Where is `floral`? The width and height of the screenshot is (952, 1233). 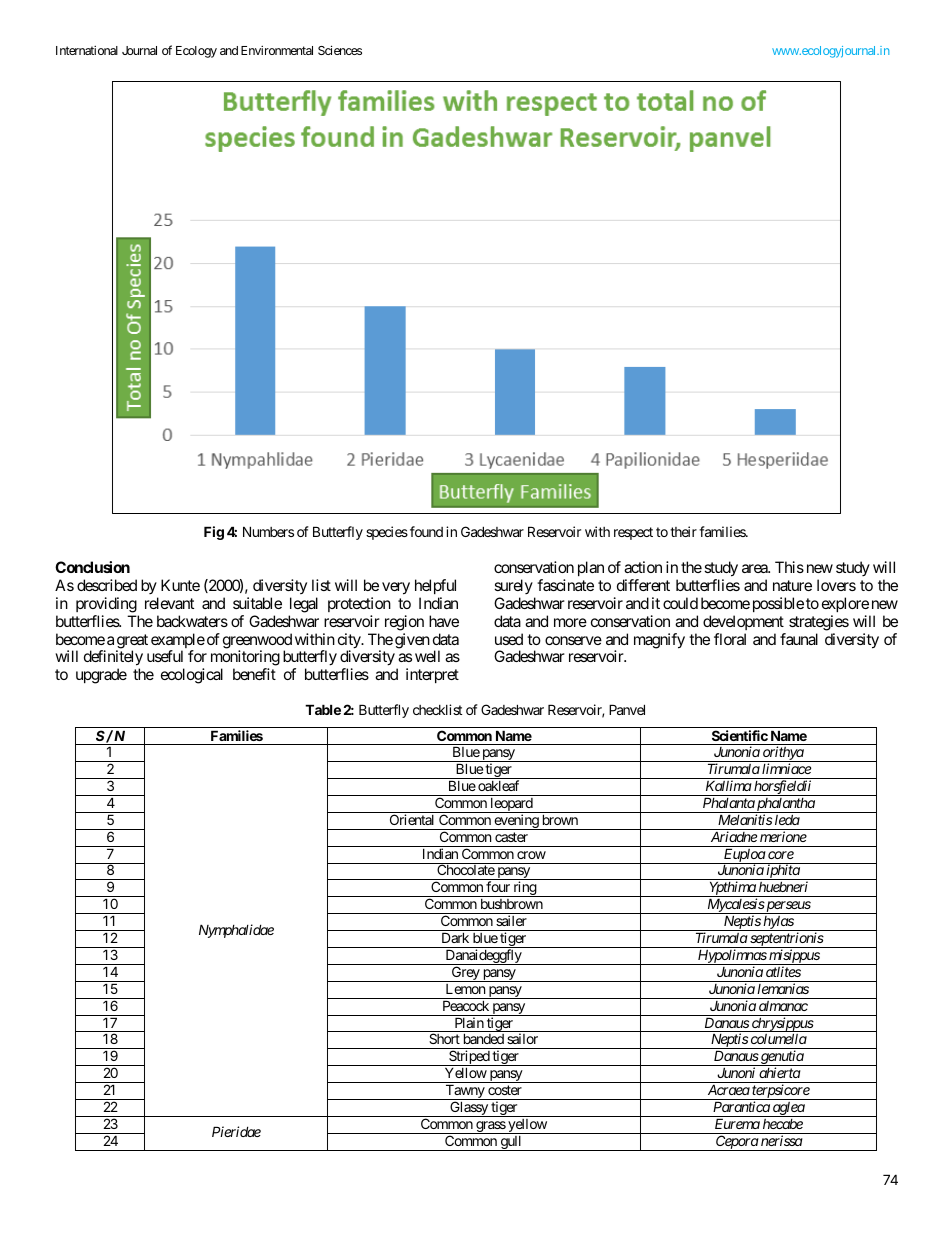
floral is located at coordinates (730, 639).
